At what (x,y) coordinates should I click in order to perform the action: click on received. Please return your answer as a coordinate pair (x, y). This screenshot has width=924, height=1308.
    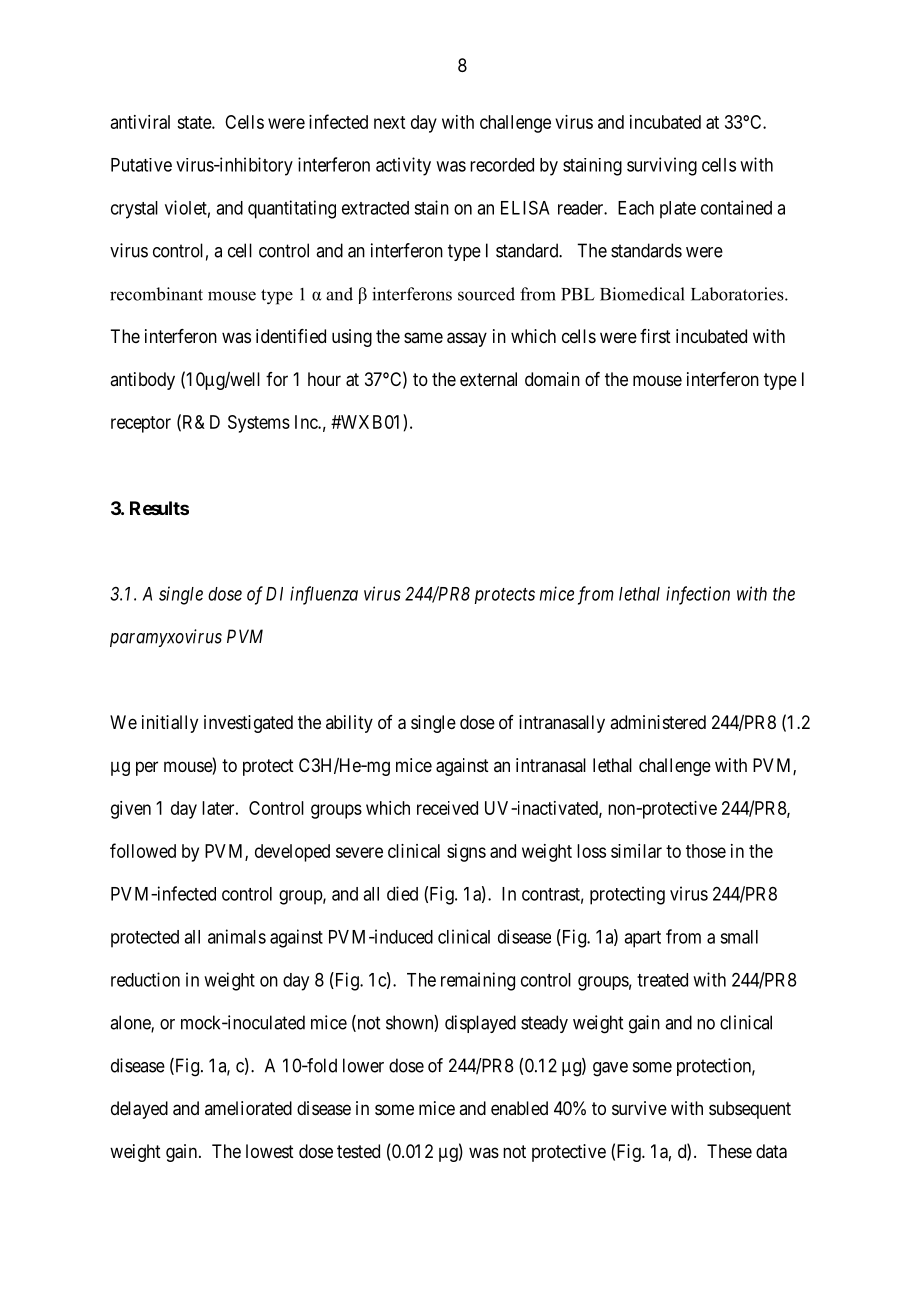
    Looking at the image, I should click on (447, 808).
